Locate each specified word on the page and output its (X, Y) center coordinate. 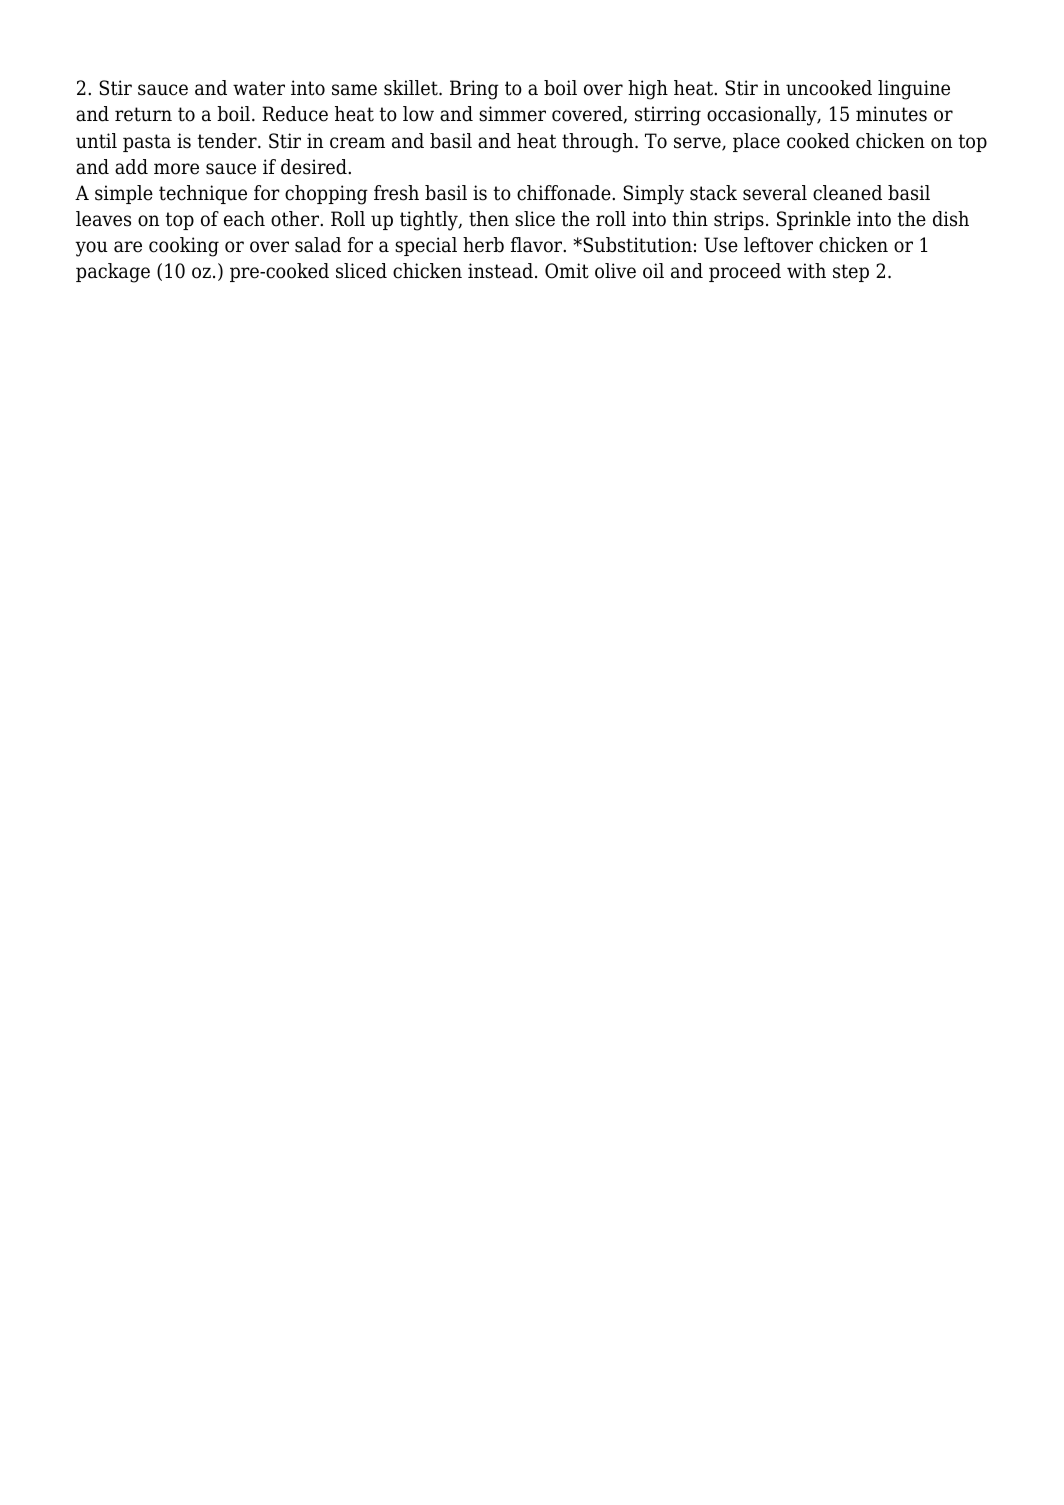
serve (698, 144)
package (113, 273)
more (176, 169)
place (756, 142)
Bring (474, 90)
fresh (396, 193)
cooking (184, 247)
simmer (512, 114)
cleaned (847, 193)
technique (203, 194)
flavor (538, 245)
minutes (891, 114)
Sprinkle (814, 220)
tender (228, 141)
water (259, 88)
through (599, 143)
